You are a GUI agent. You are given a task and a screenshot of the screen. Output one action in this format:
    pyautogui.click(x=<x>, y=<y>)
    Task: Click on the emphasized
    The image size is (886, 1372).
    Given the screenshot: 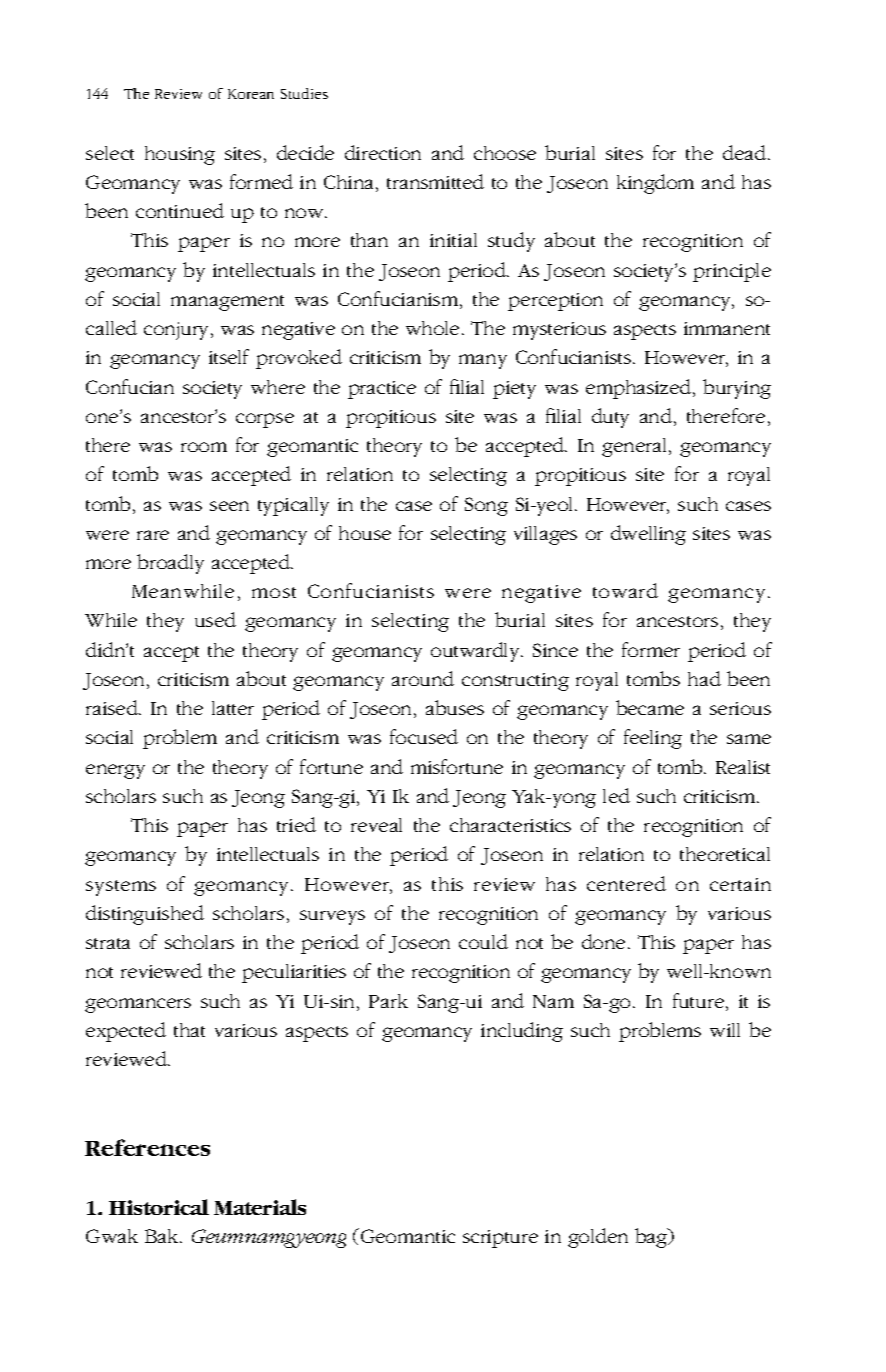 What is the action you would take?
    pyautogui.click(x=640, y=389)
